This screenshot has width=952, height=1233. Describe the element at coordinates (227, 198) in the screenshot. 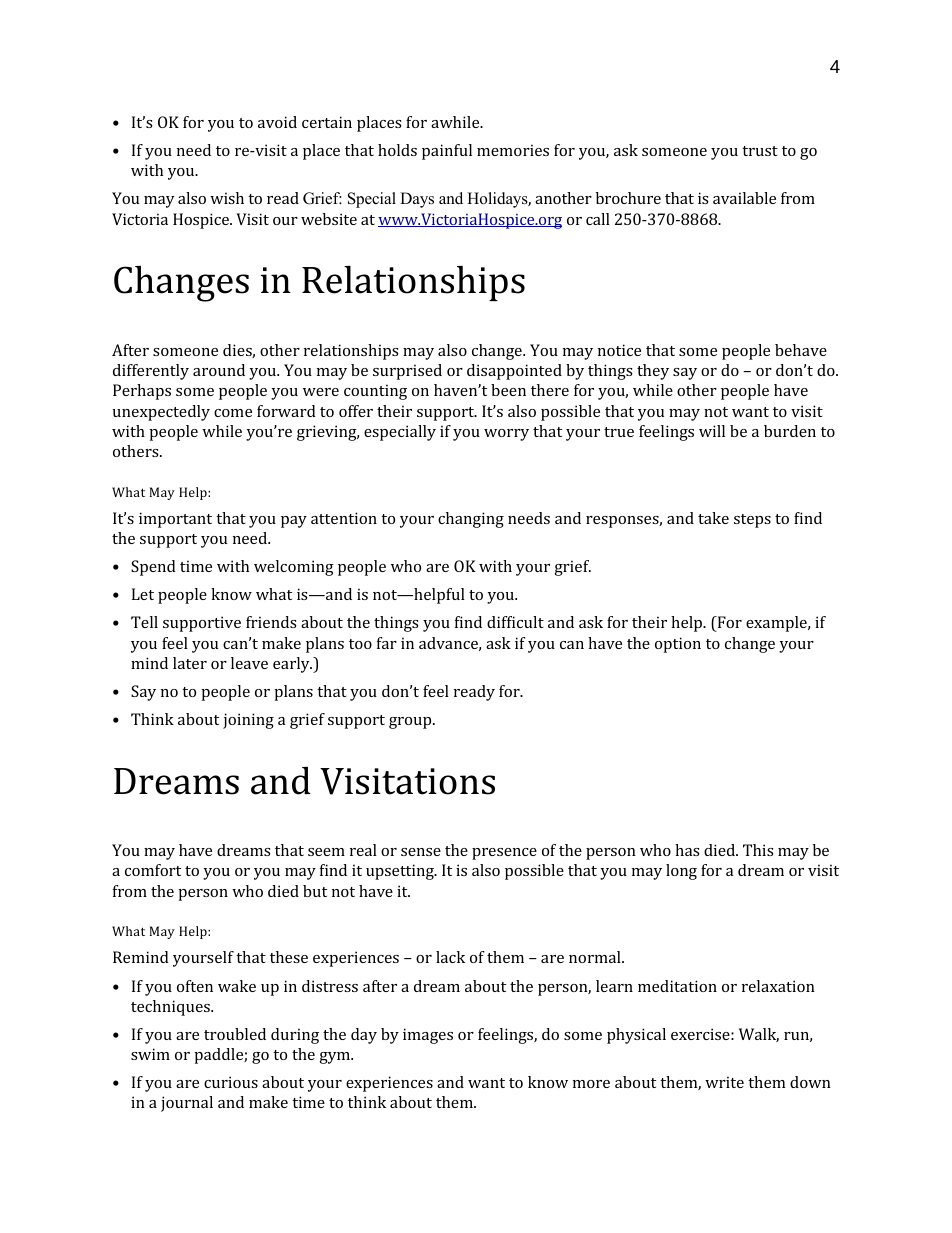

I see `wish` at that location.
